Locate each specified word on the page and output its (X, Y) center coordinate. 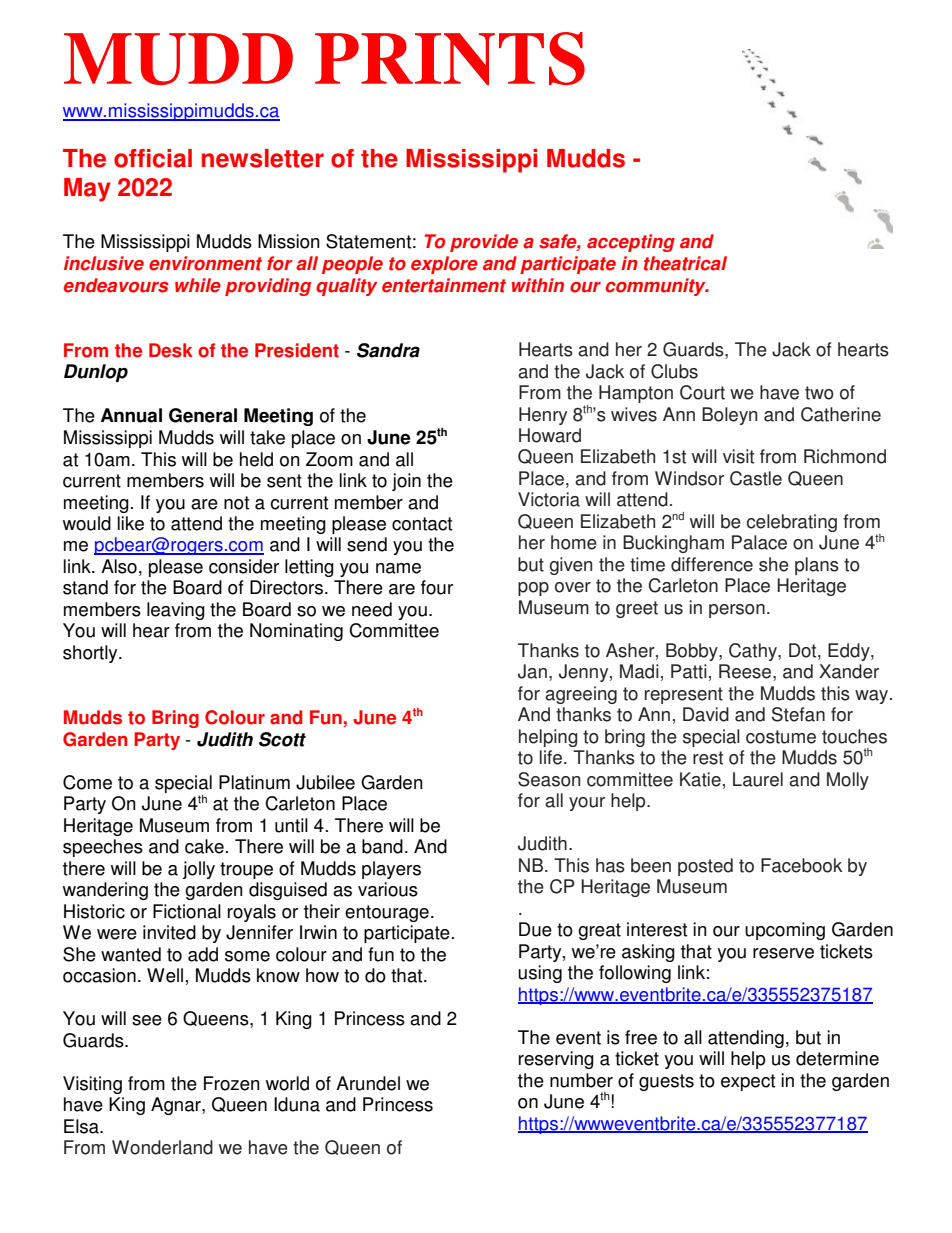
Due (535, 929)
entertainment (444, 285)
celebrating (792, 523)
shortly (91, 654)
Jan (532, 671)
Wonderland (162, 1147)
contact (422, 524)
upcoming (785, 931)
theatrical (685, 263)
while (198, 285)
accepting (631, 243)
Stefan (798, 714)
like (131, 523)
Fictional (187, 911)
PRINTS (450, 58)
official (153, 158)
